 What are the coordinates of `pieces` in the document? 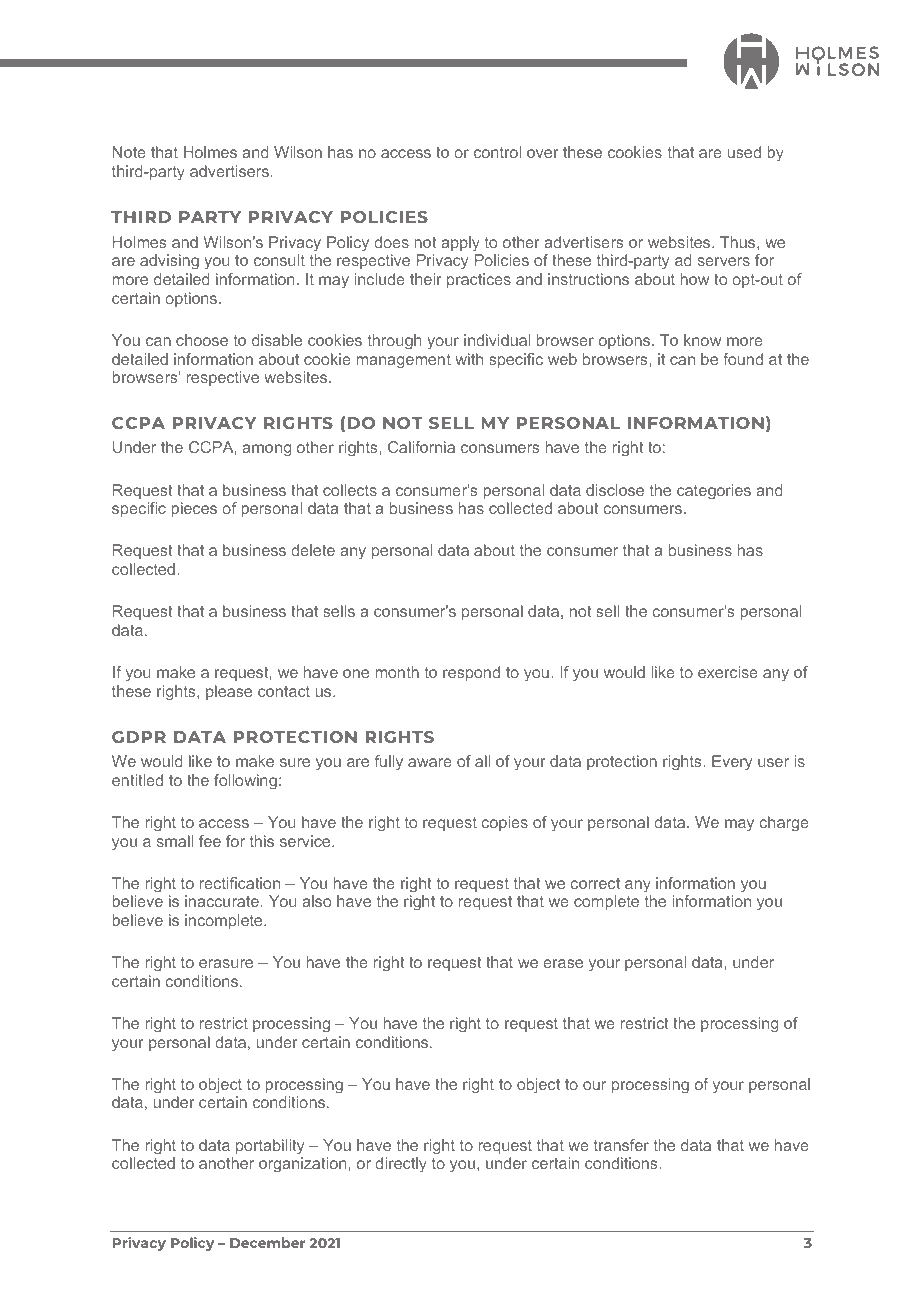 It's located at (194, 509).
